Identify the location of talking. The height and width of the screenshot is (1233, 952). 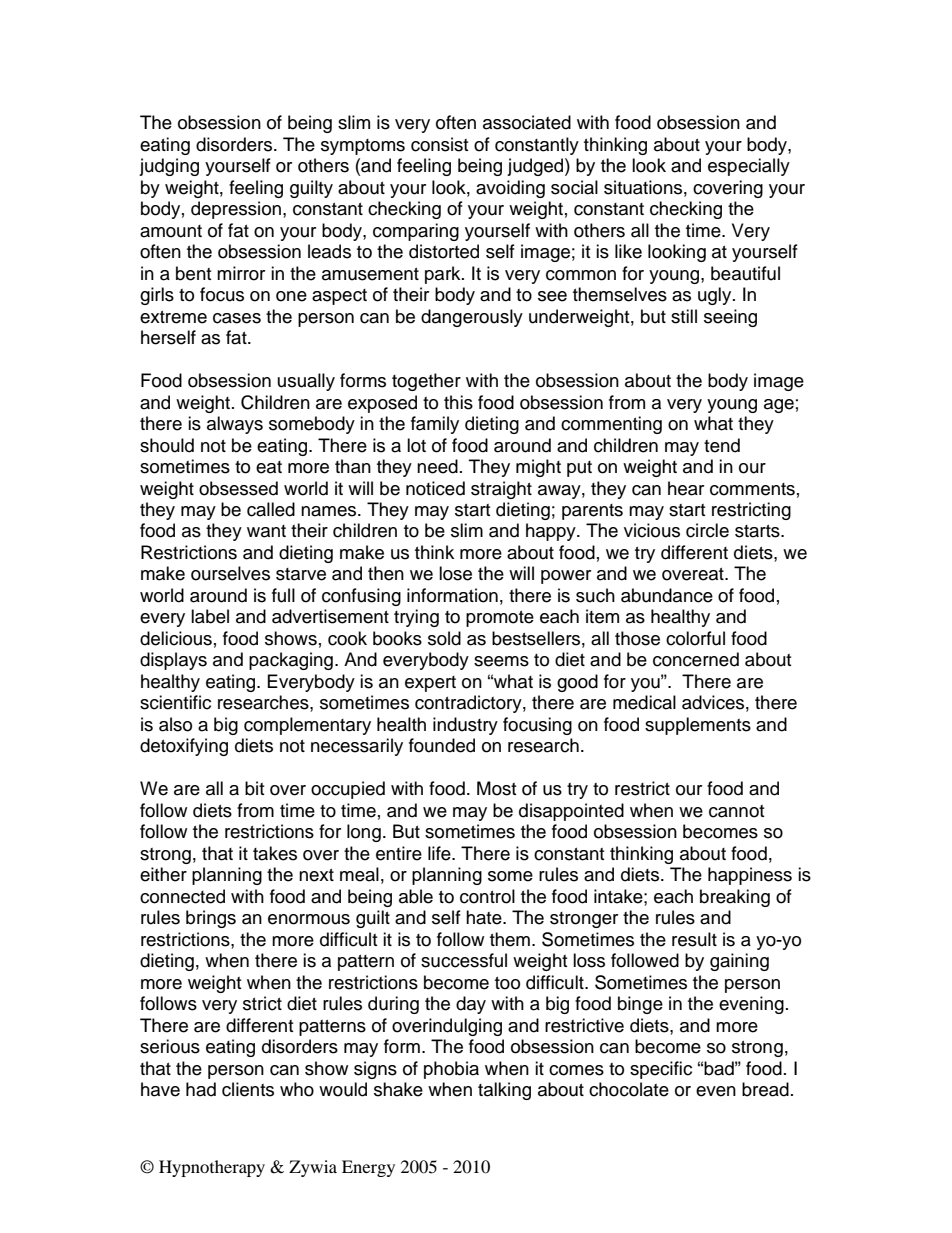
(504, 1091).
